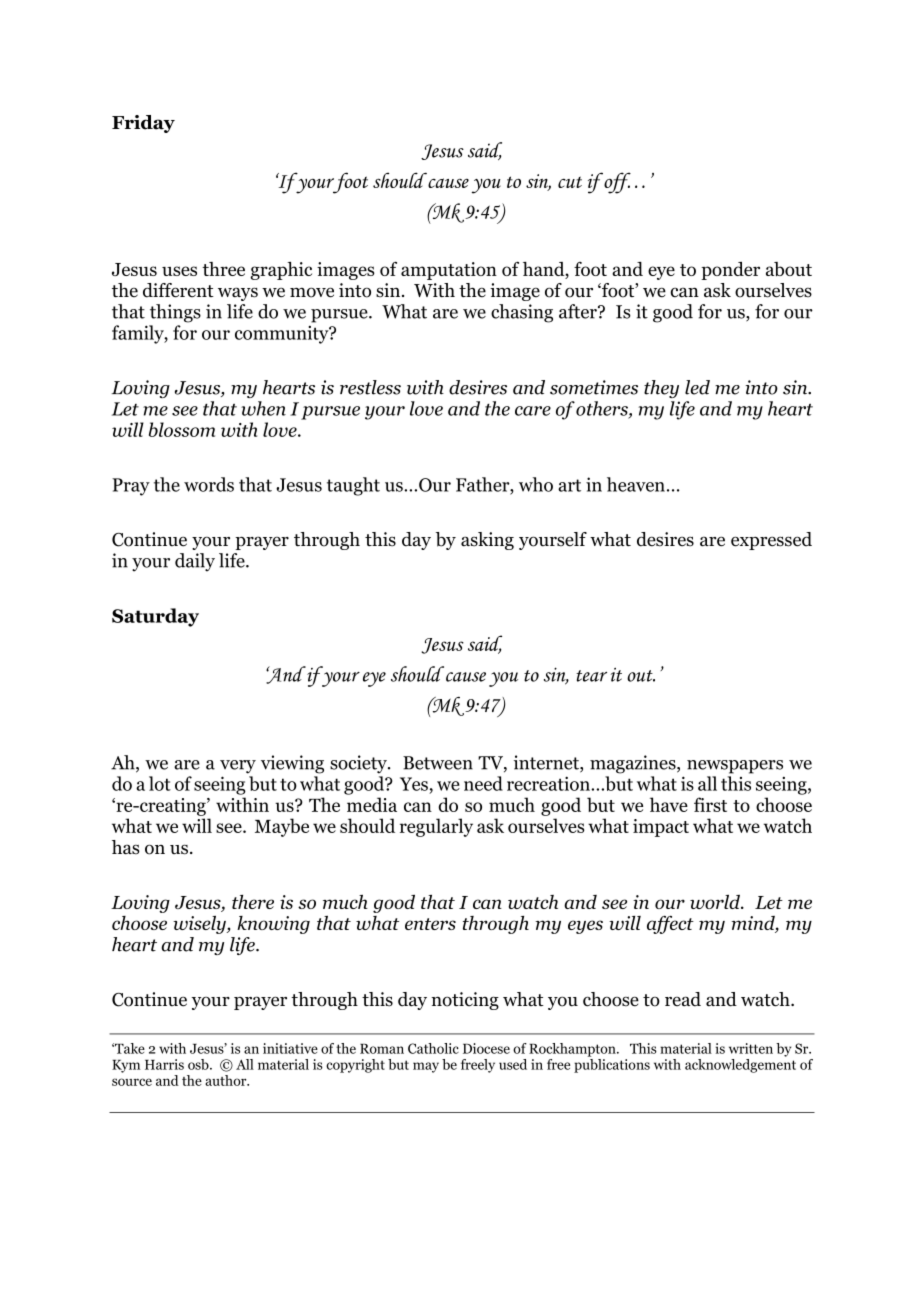  What do you see at coordinates (433, 1048) in the document?
I see `Catholic` at bounding box center [433, 1048].
